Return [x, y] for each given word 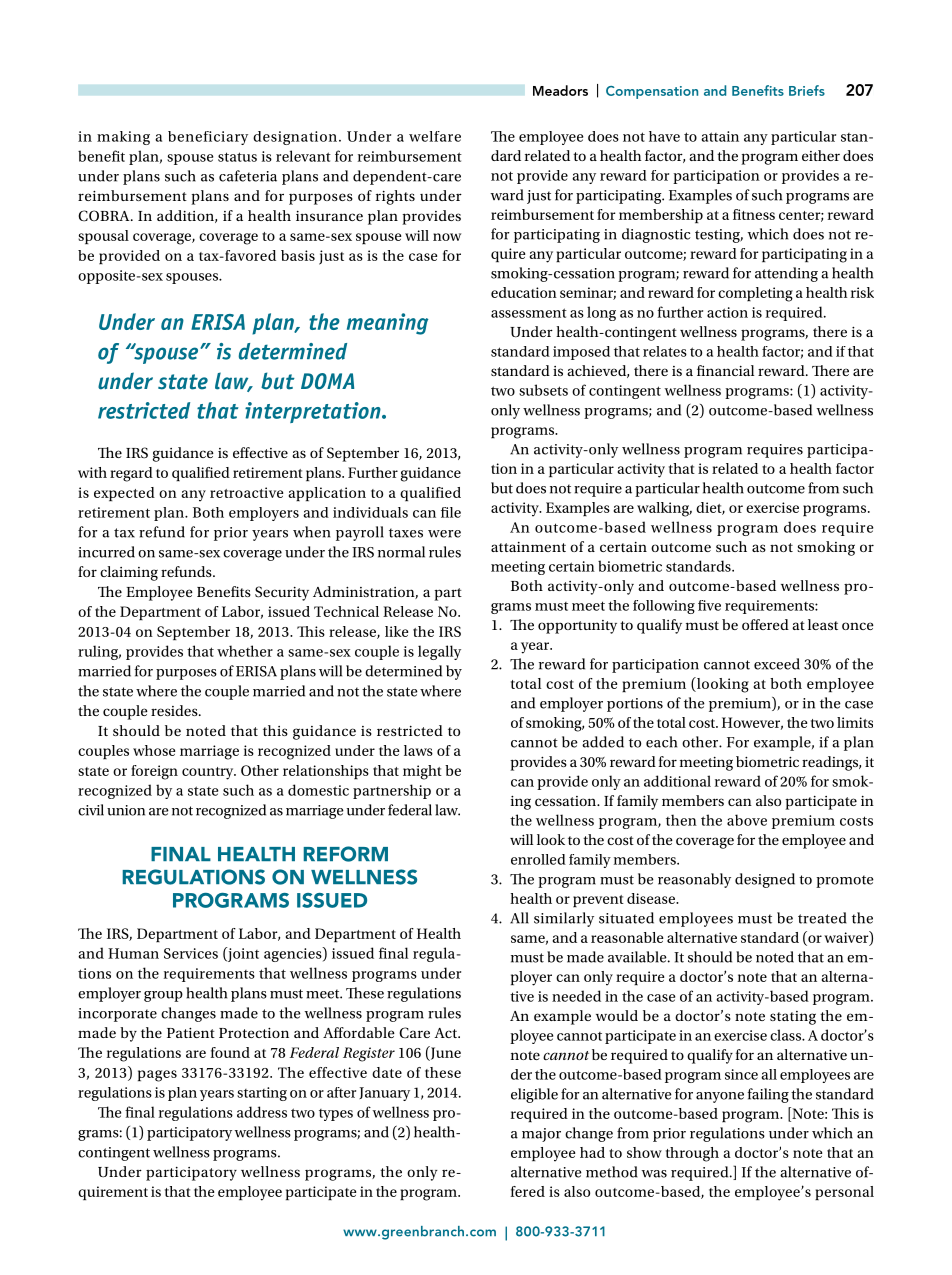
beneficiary [208, 138]
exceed [777, 664]
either [821, 155]
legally [439, 652]
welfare [435, 136]
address [262, 1112]
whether [245, 651]
